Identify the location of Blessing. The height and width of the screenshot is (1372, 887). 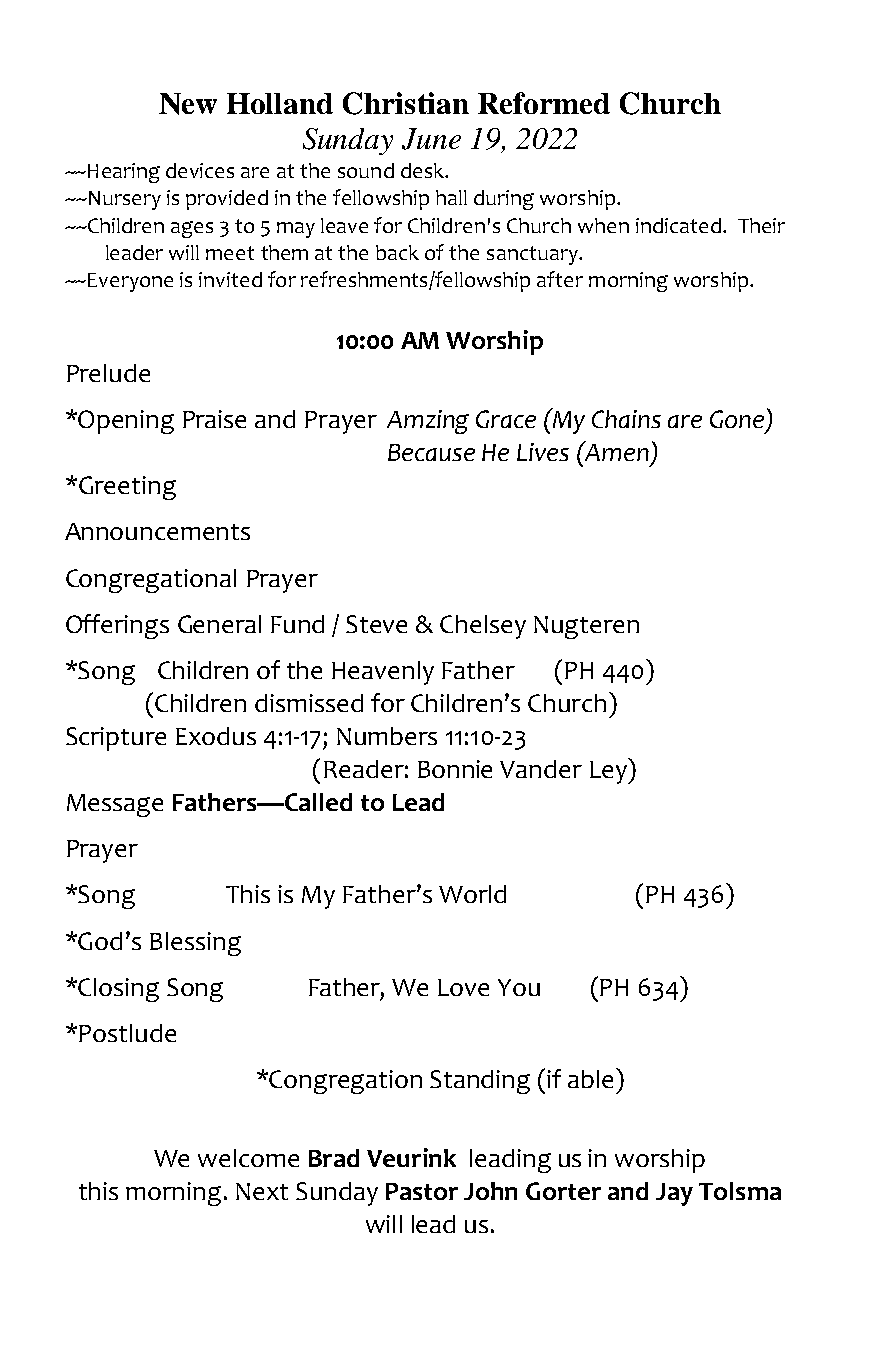
(195, 944).
